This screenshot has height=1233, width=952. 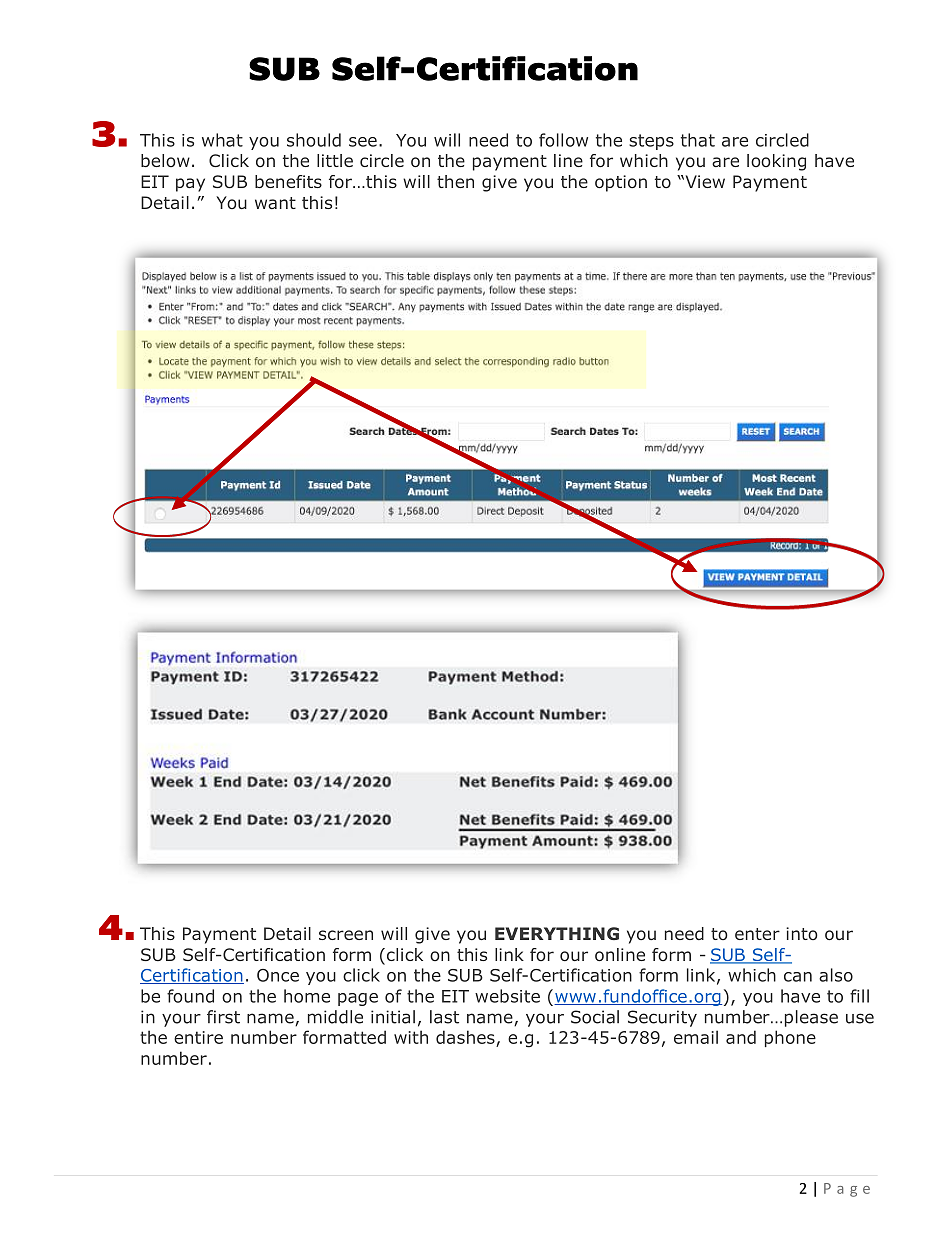 I want to click on first, so click(x=223, y=1017).
